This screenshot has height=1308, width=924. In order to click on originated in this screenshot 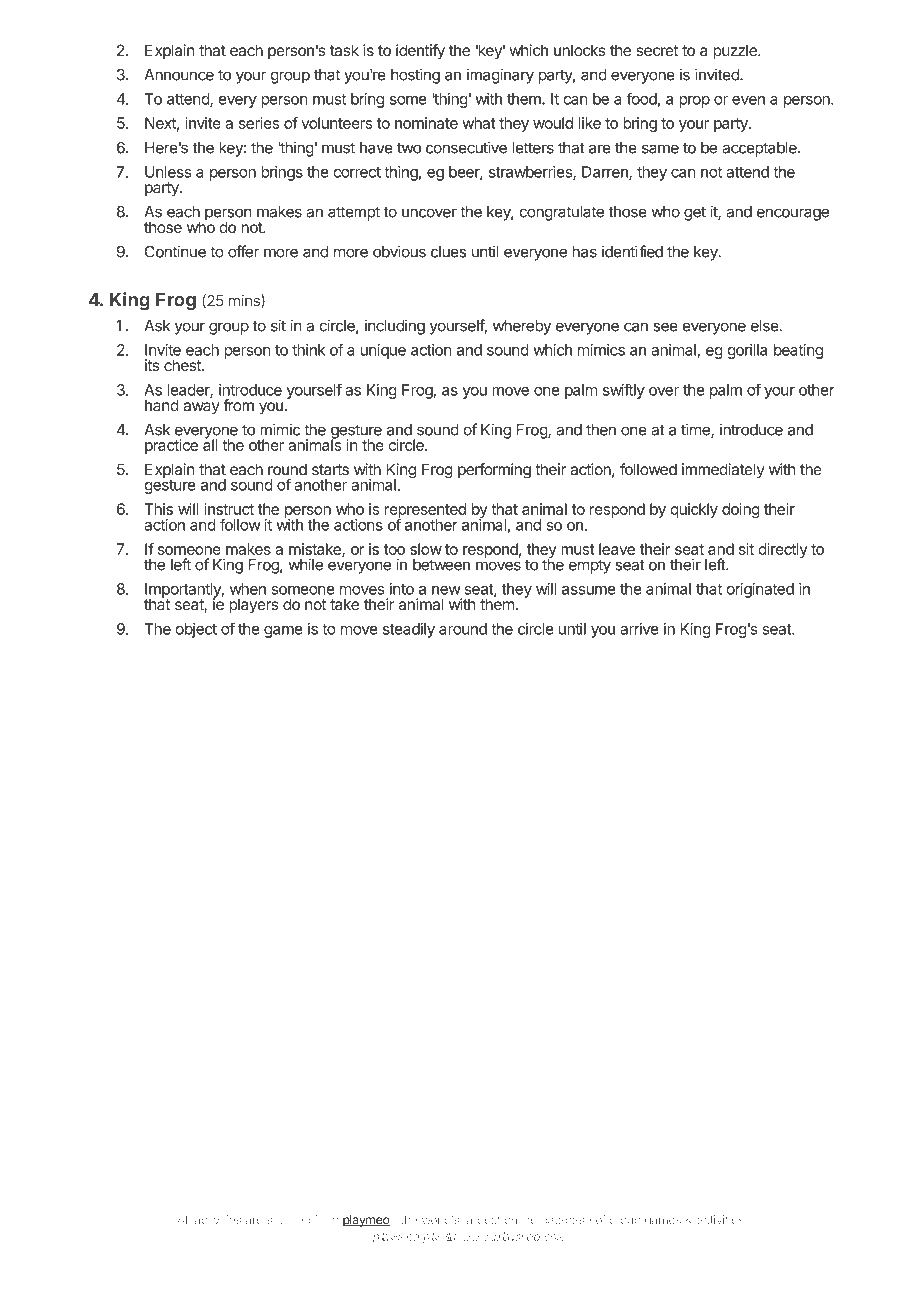, I will do `click(760, 590)`.
